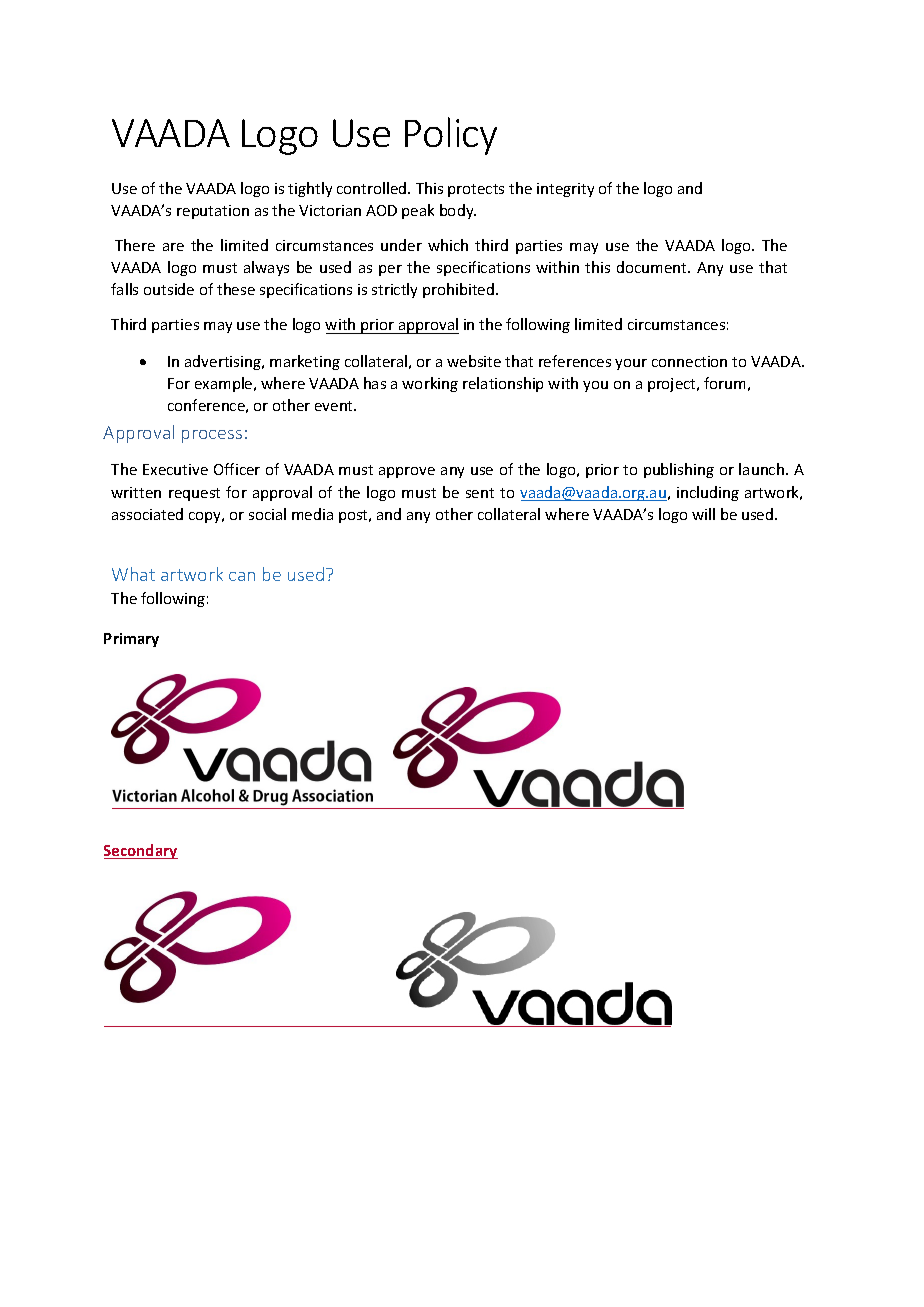 The height and width of the document is (1307, 924). What do you see at coordinates (480, 493) in the document?
I see `sent` at bounding box center [480, 493].
